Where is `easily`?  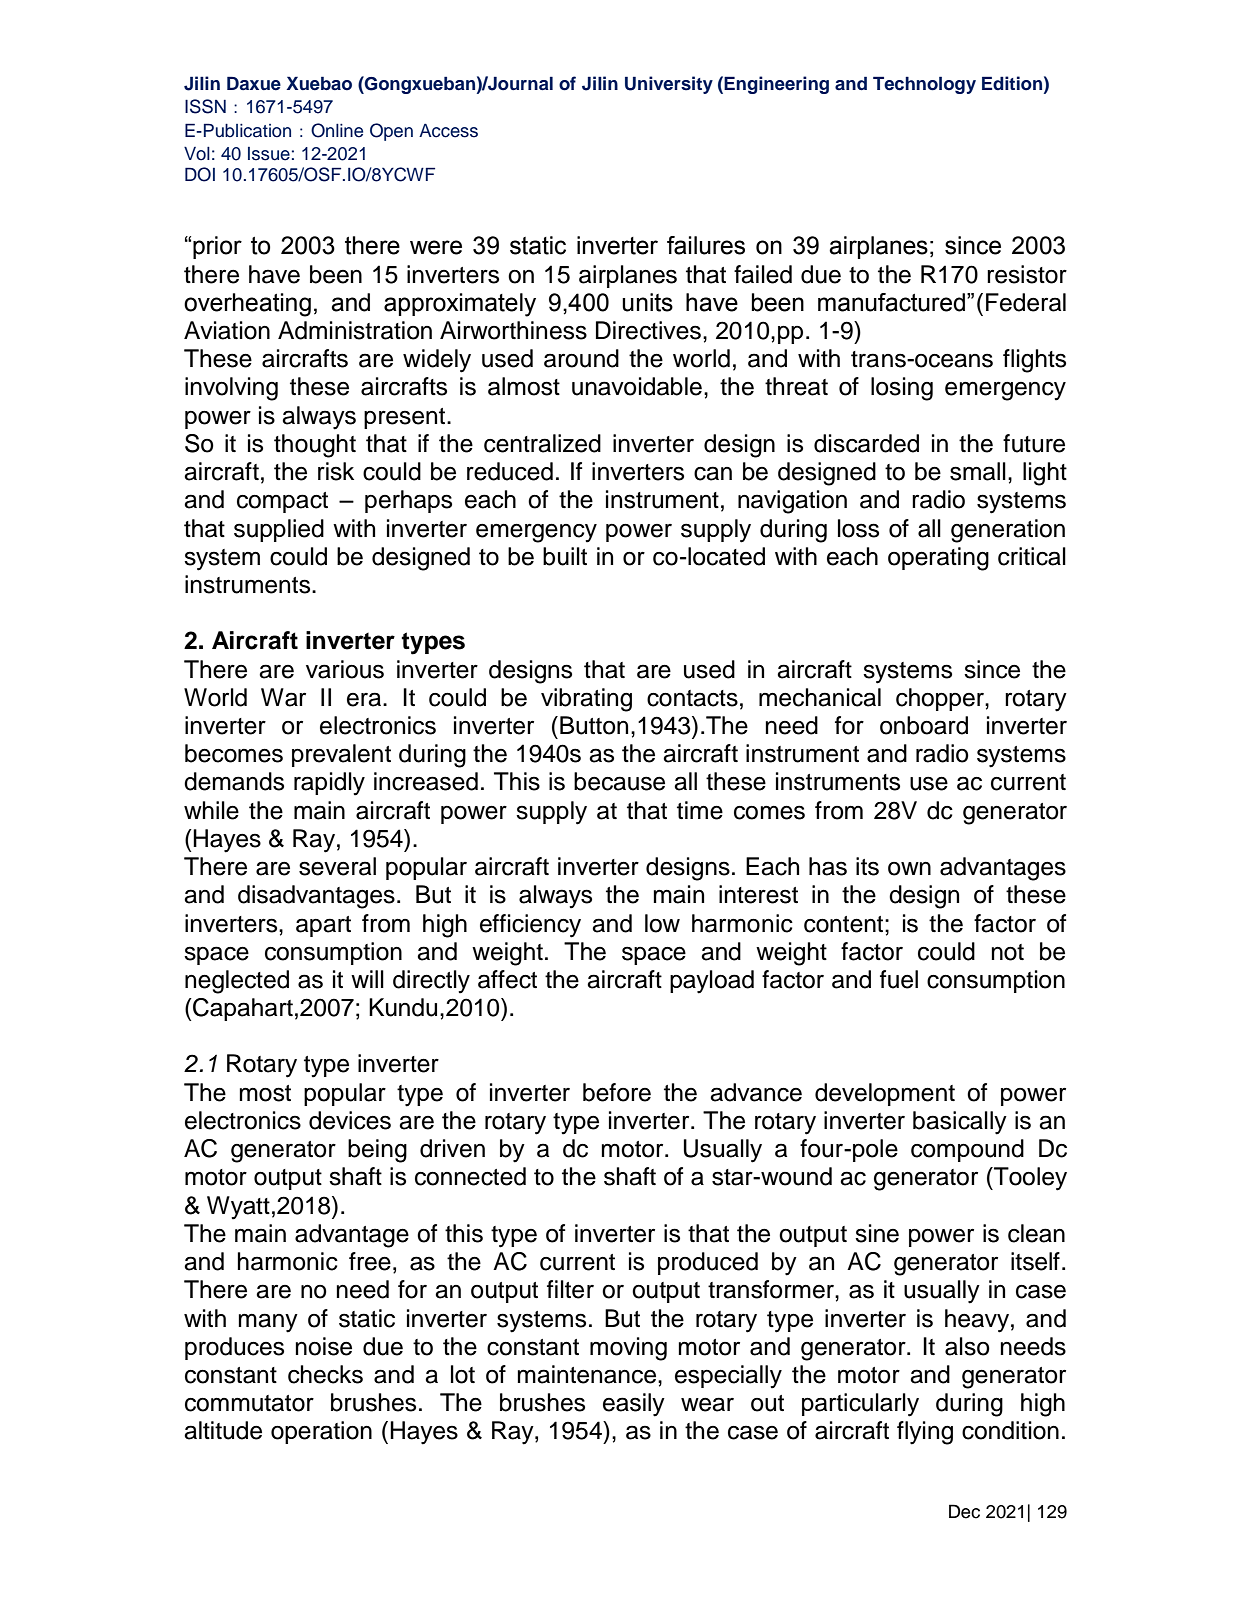 easily is located at coordinates (634, 1405).
